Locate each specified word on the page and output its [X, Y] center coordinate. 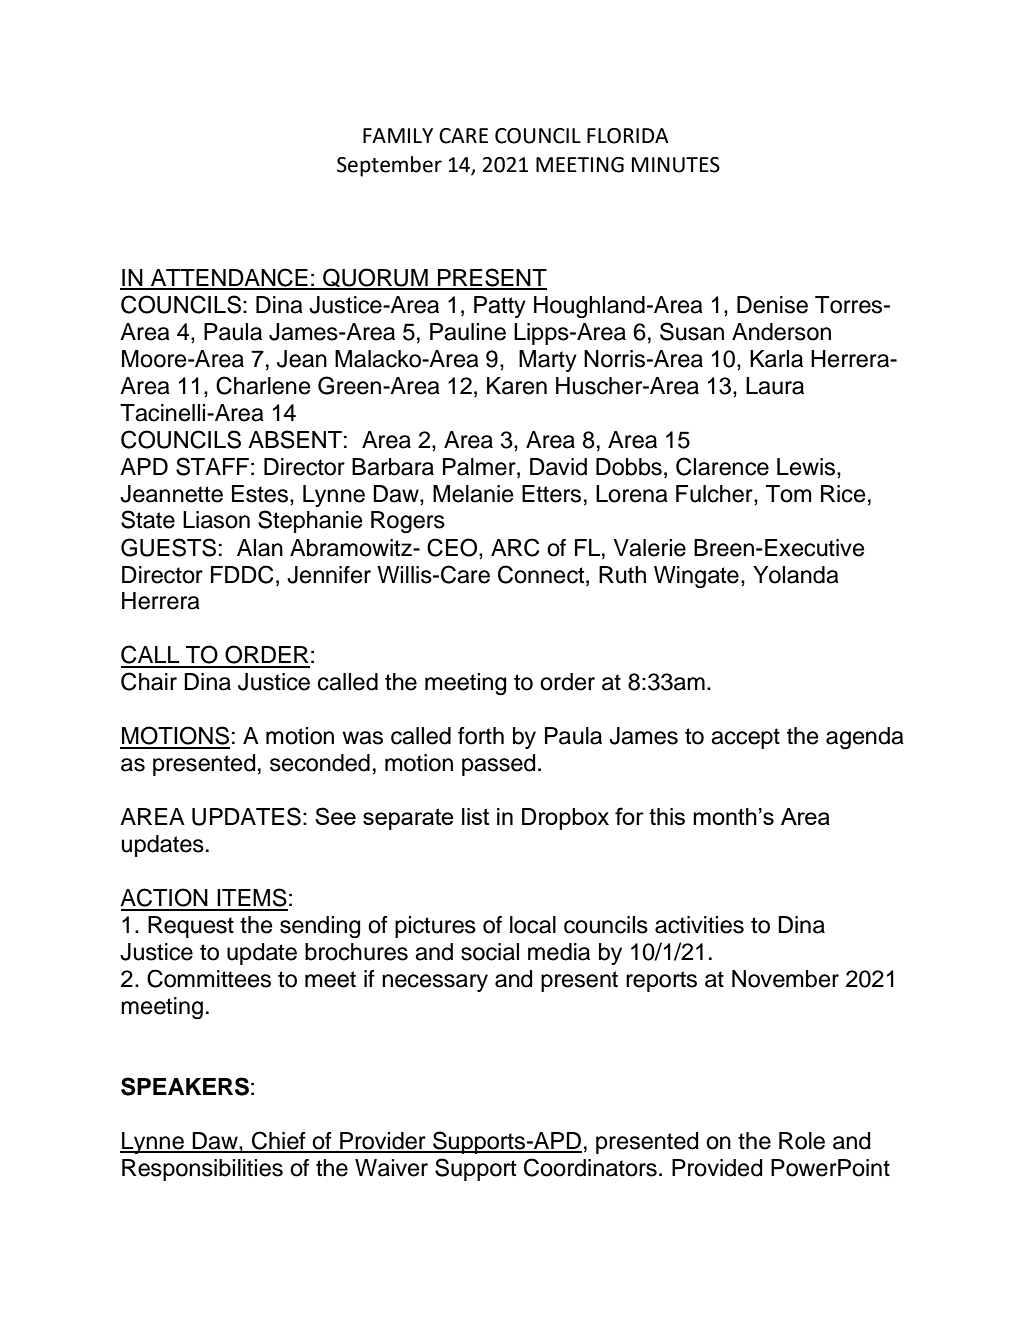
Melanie [473, 494]
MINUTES [676, 165]
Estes [260, 494]
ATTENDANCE [229, 278]
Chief [279, 1141]
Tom [789, 494]
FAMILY [398, 135]
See [335, 816]
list [475, 816]
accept [745, 738]
